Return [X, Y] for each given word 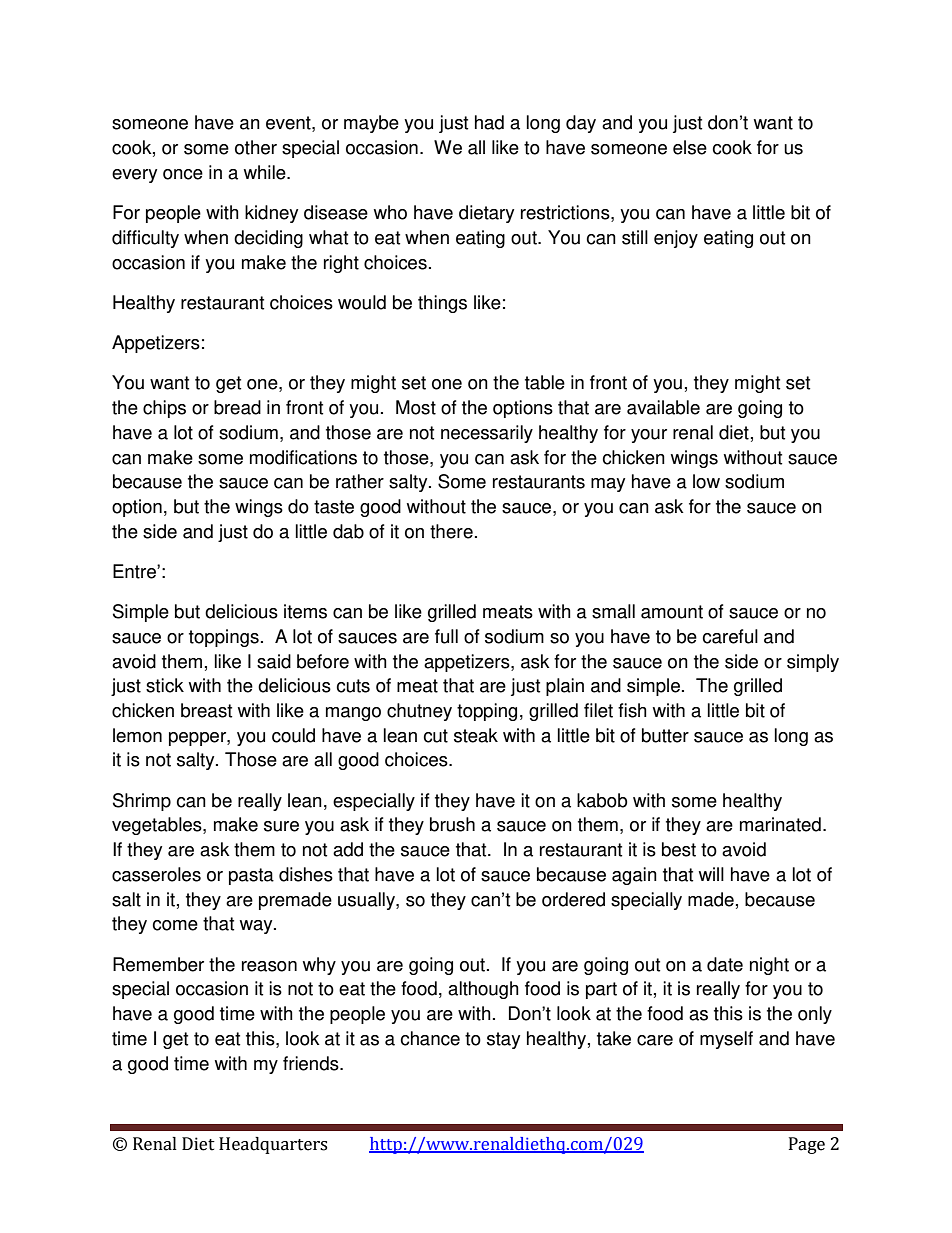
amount [672, 612]
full [446, 636]
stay [503, 1040]
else [690, 147]
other [256, 147]
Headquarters [273, 1145]
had [489, 122]
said [274, 661]
